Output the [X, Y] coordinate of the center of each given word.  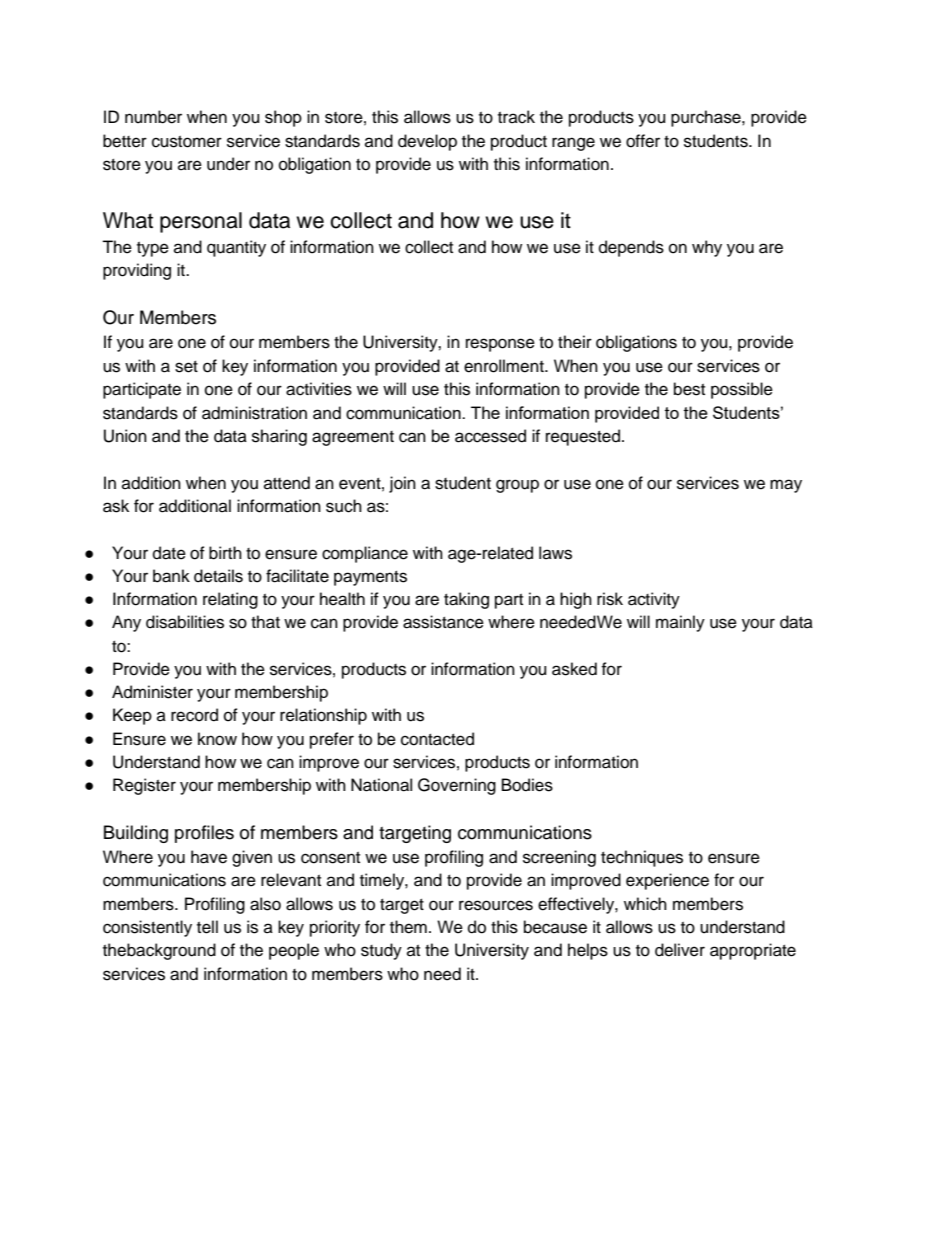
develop [427, 142]
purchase [707, 118]
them [408, 927]
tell [207, 927]
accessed [490, 436]
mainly [680, 623]
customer [187, 142]
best [689, 389]
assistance [443, 622]
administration [254, 413]
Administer [152, 692]
